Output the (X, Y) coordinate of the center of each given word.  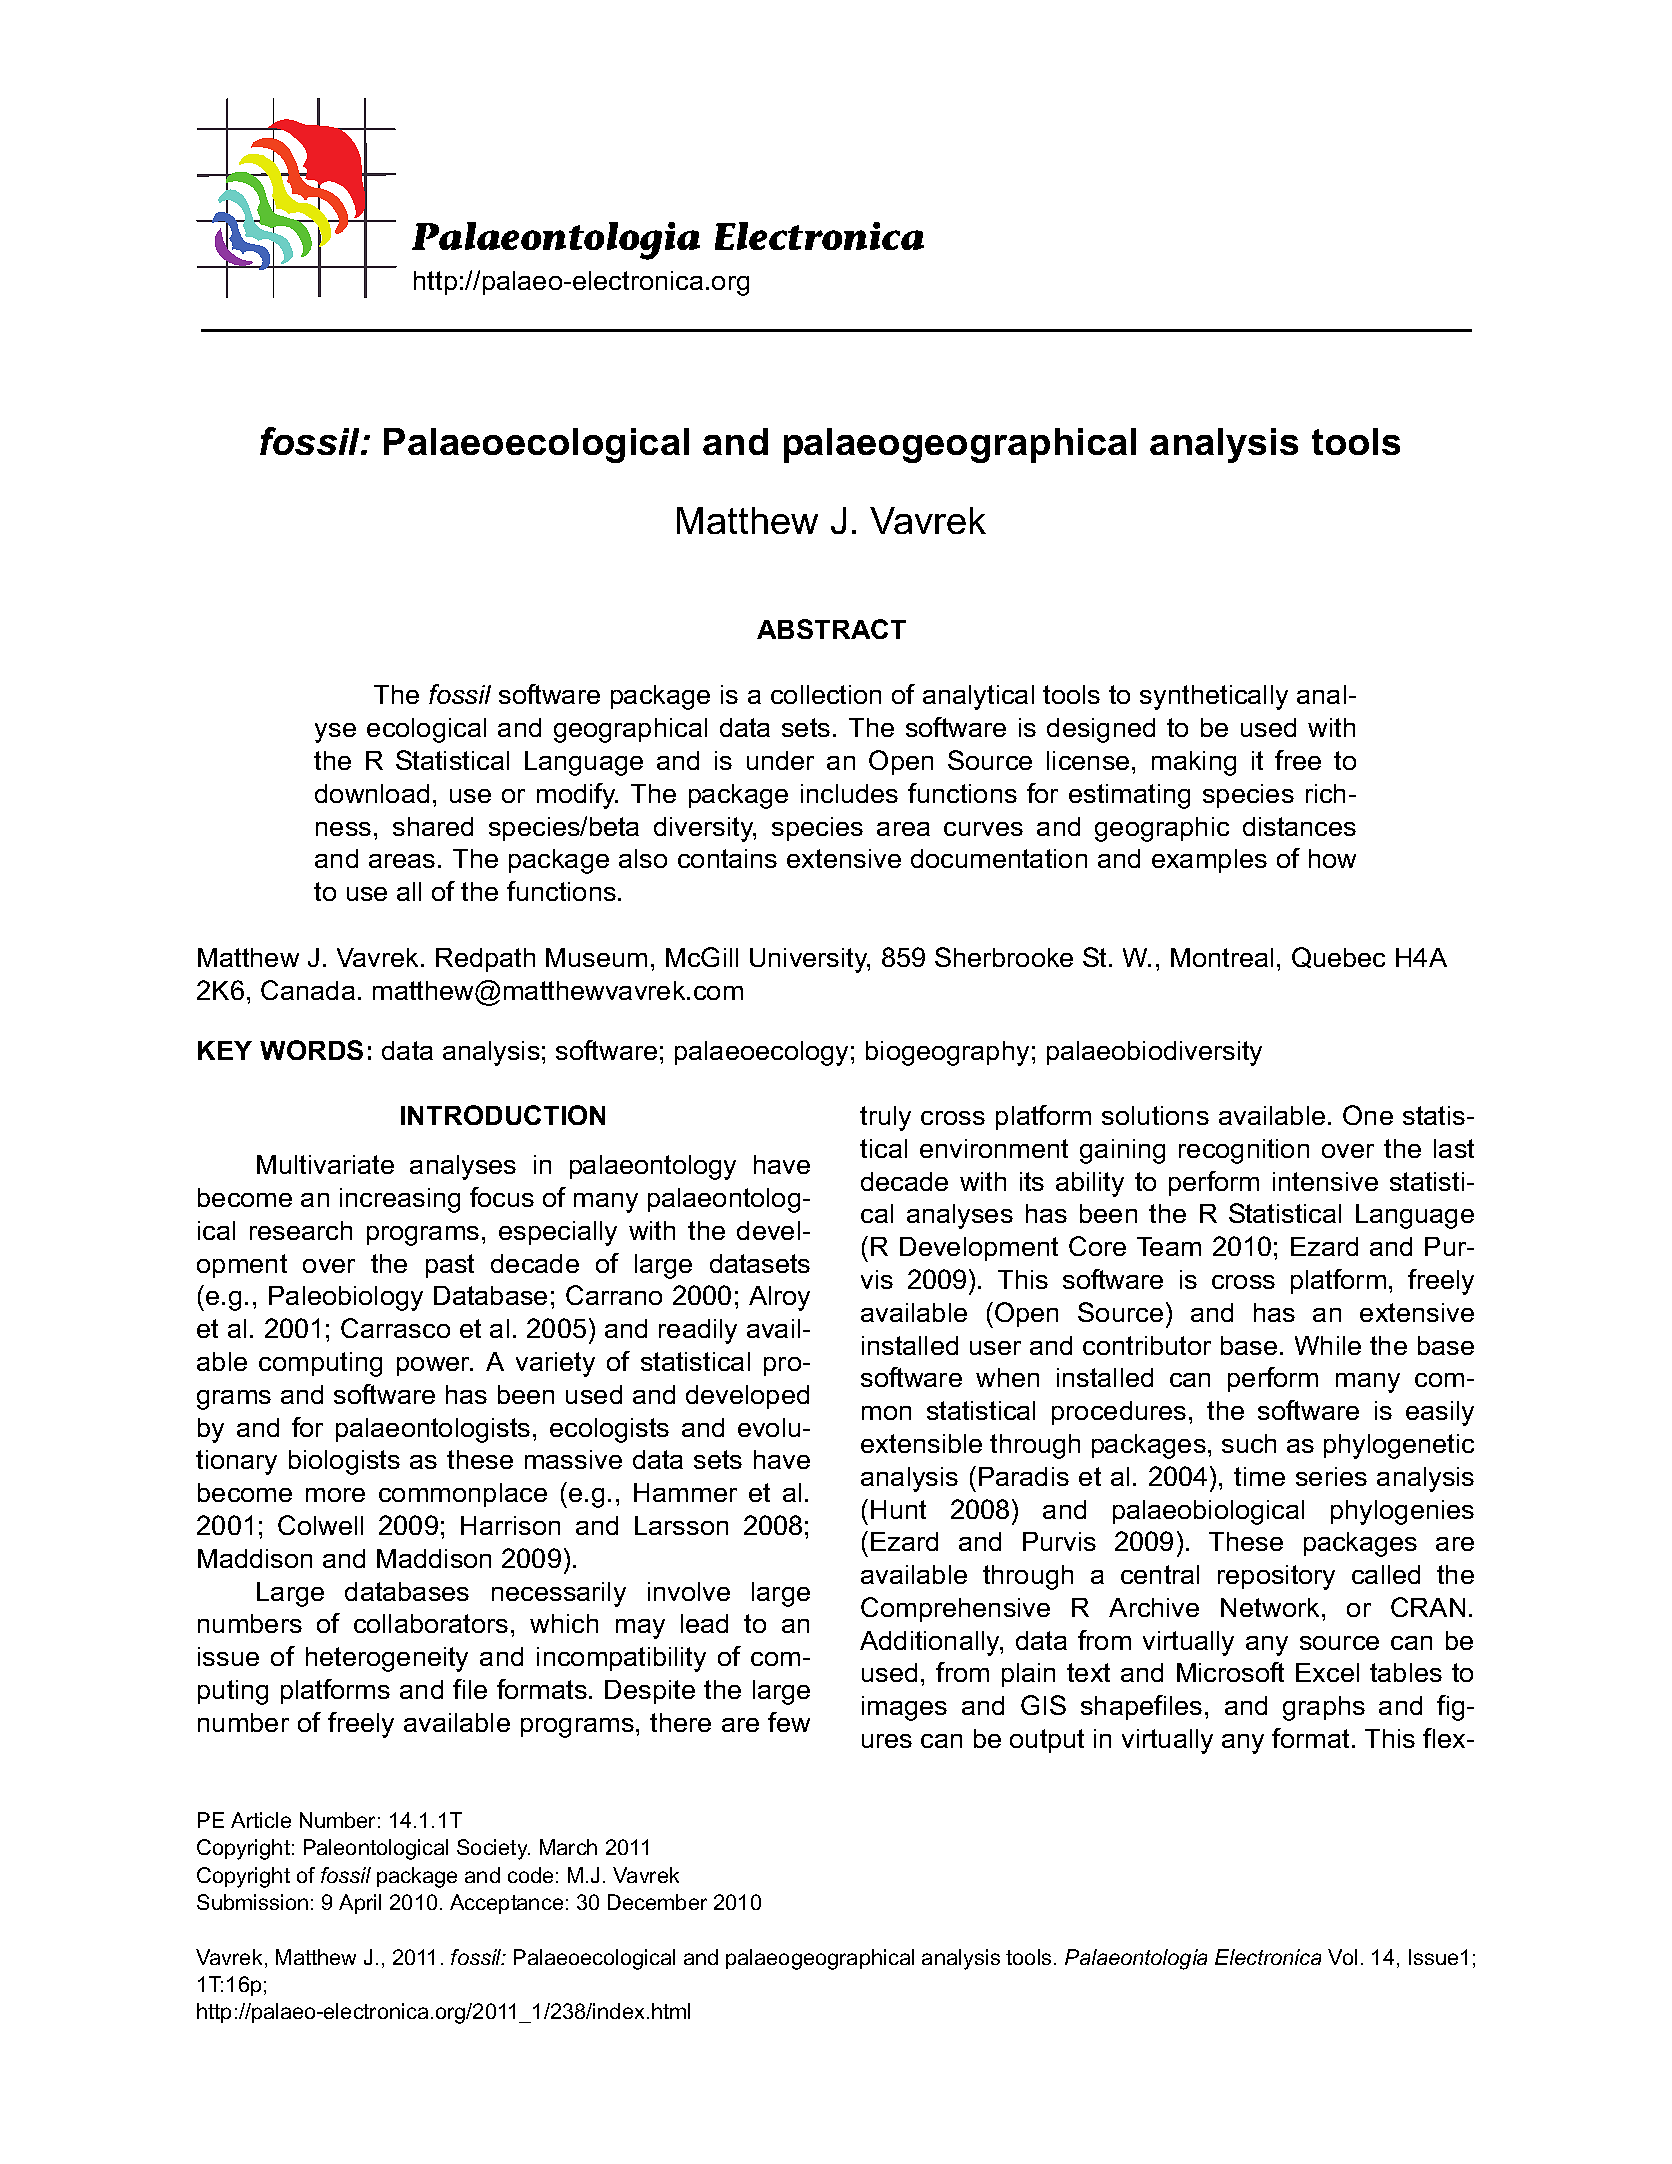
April (360, 1904)
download (372, 793)
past (450, 1266)
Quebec (1338, 957)
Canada (308, 990)
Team (1169, 1246)
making (1194, 763)
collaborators (431, 1623)
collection (826, 694)
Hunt (898, 1509)
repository (1276, 1577)
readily (698, 1331)
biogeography (947, 1053)
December (657, 1902)
